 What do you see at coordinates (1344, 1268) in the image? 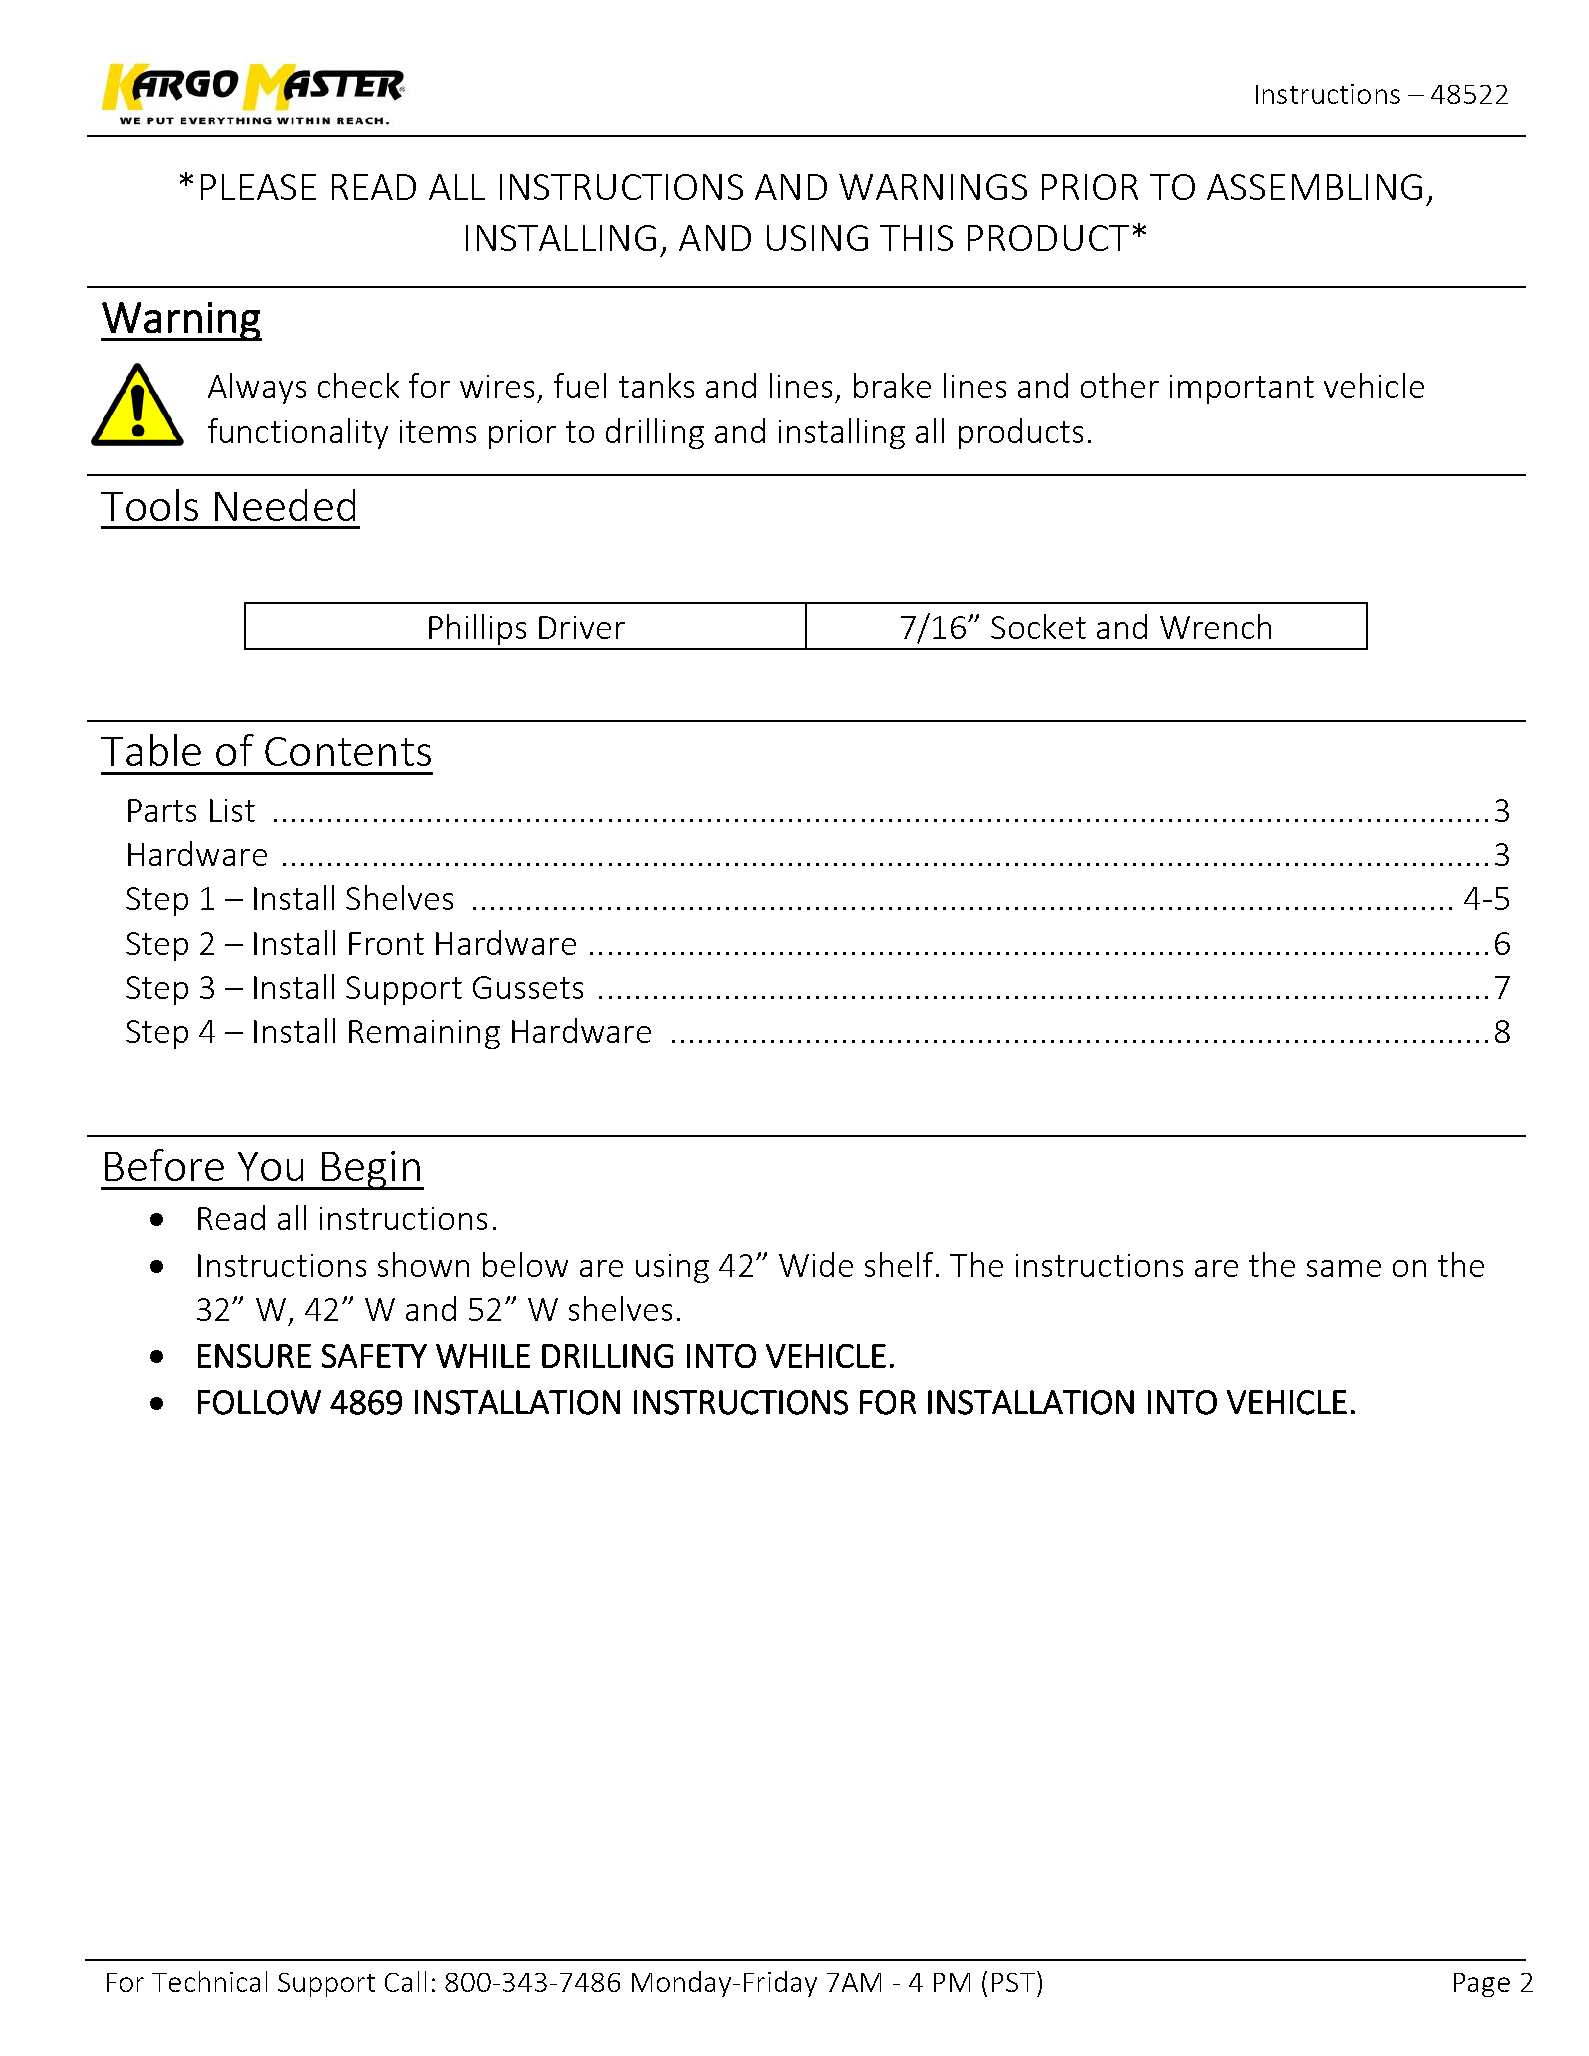
I see `same` at bounding box center [1344, 1268].
